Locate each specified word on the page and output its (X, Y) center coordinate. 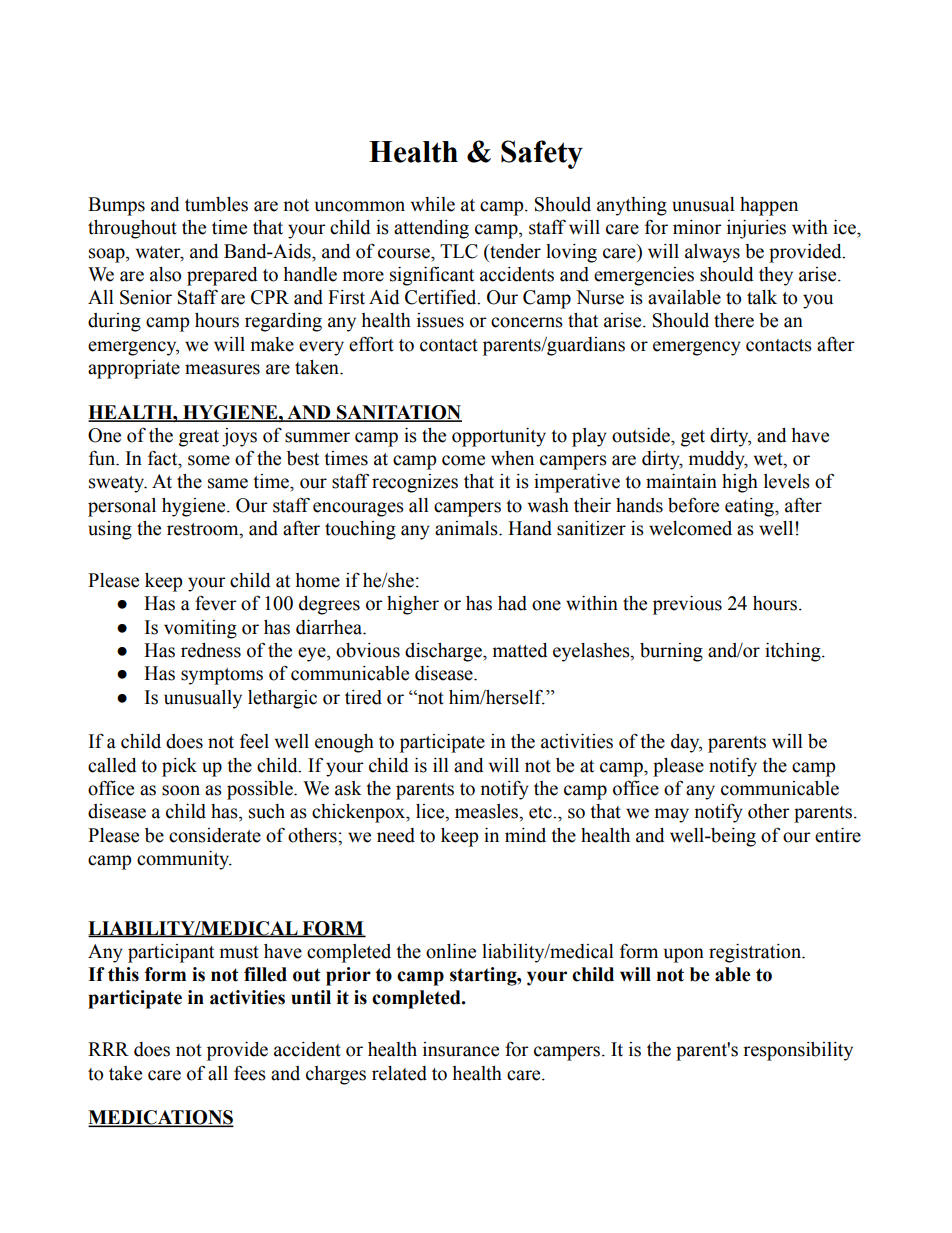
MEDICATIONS (161, 1118)
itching (794, 652)
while (433, 204)
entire (838, 835)
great (199, 438)
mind (525, 835)
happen (769, 206)
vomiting (200, 629)
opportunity (499, 437)
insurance (461, 1049)
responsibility (798, 1051)
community (184, 860)
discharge (444, 652)
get (693, 438)
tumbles (216, 204)
